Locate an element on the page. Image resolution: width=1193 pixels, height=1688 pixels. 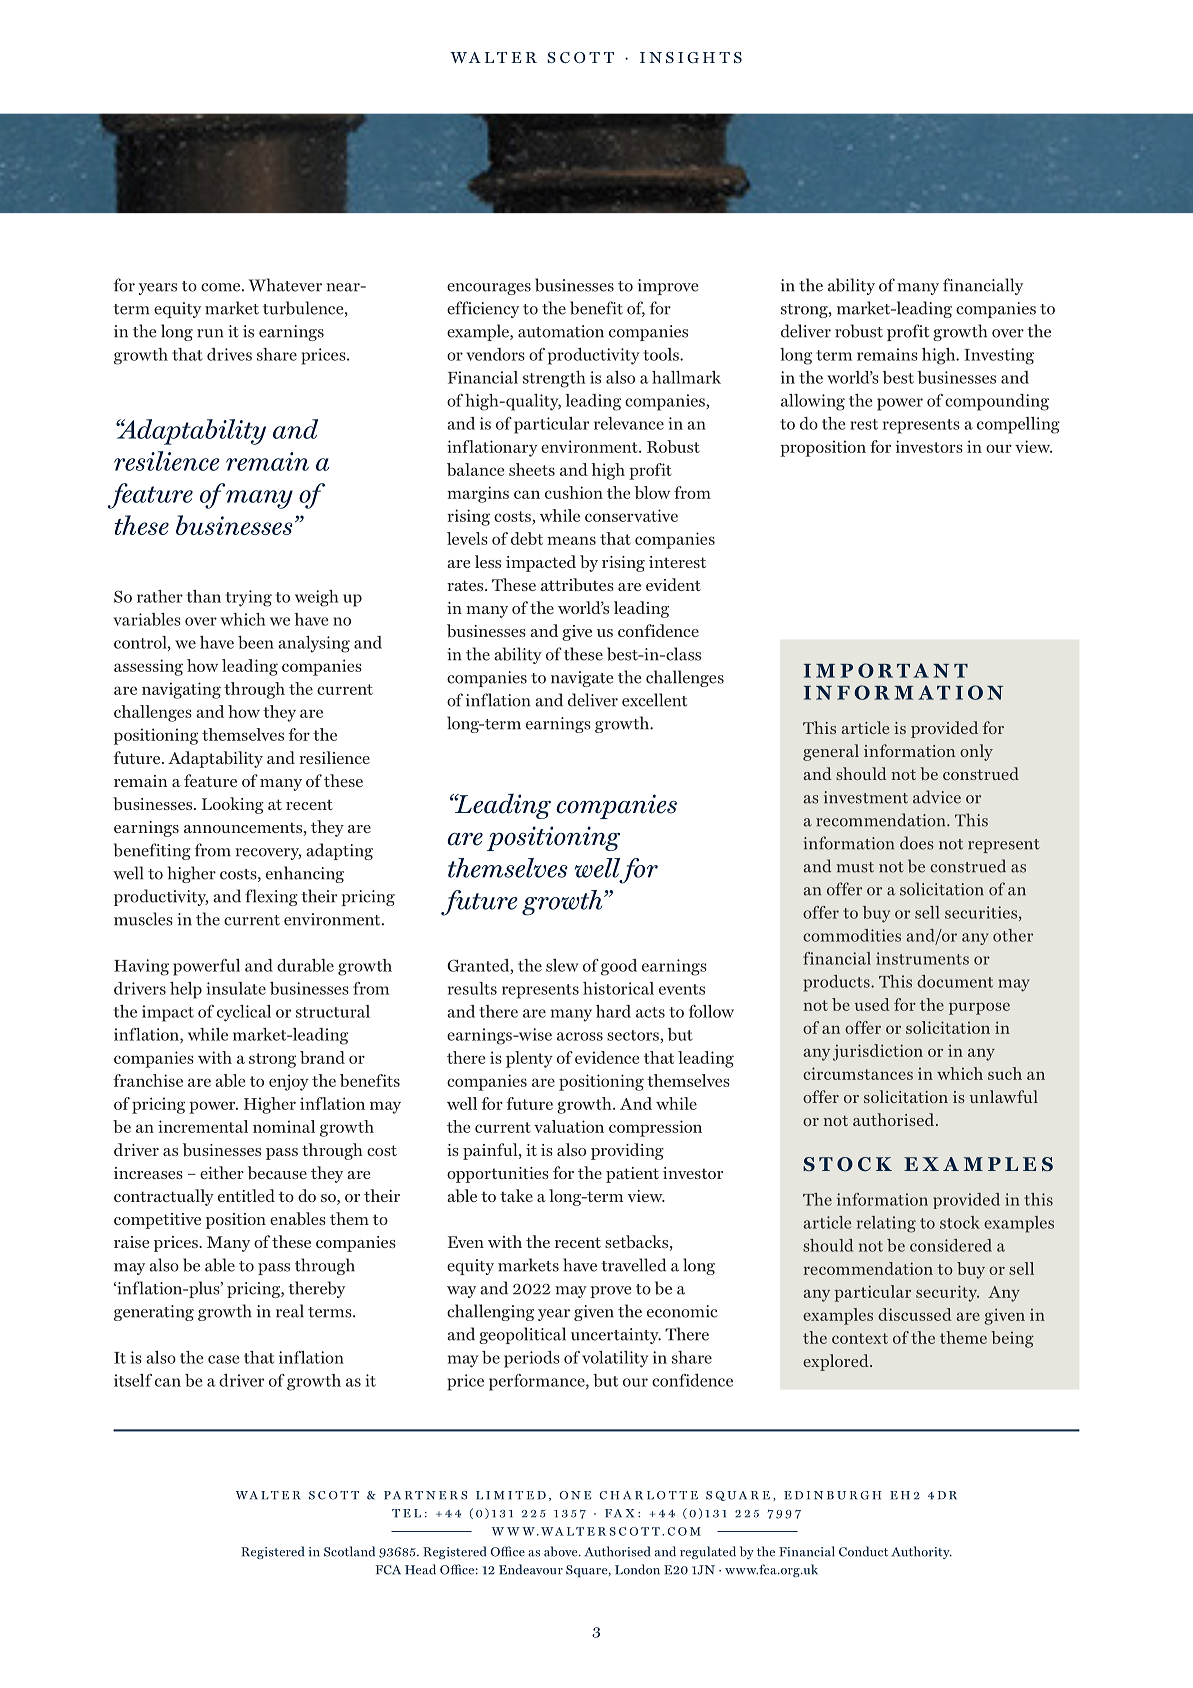
Scotland is located at coordinates (349, 1551).
